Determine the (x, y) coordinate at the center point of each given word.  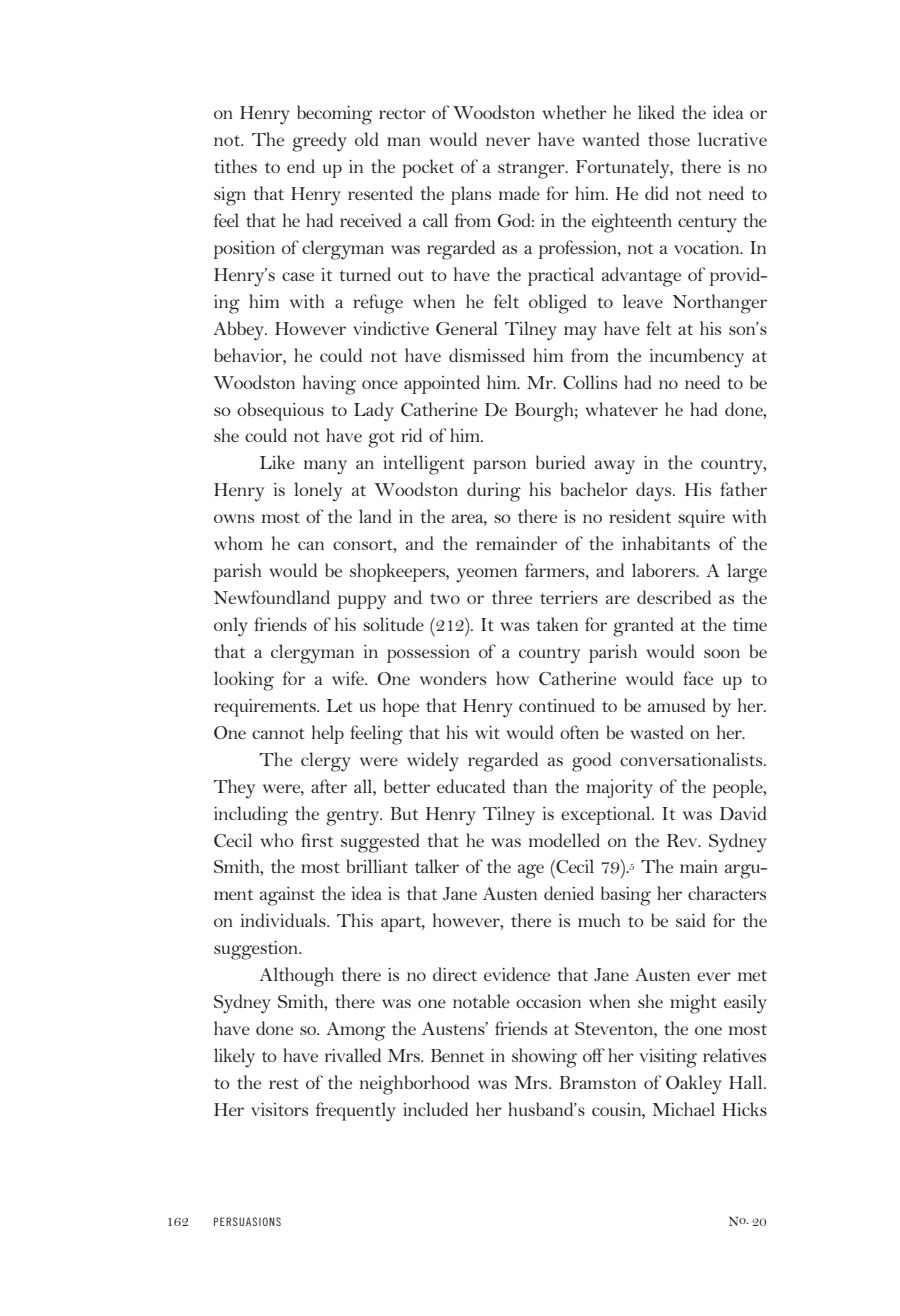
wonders (453, 678)
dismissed (487, 355)
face (698, 678)
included (435, 1109)
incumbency (697, 358)
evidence (517, 974)
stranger (532, 170)
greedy (319, 142)
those (669, 139)
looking (244, 681)
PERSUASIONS (247, 1221)
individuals (284, 920)
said (691, 920)
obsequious (280, 411)
